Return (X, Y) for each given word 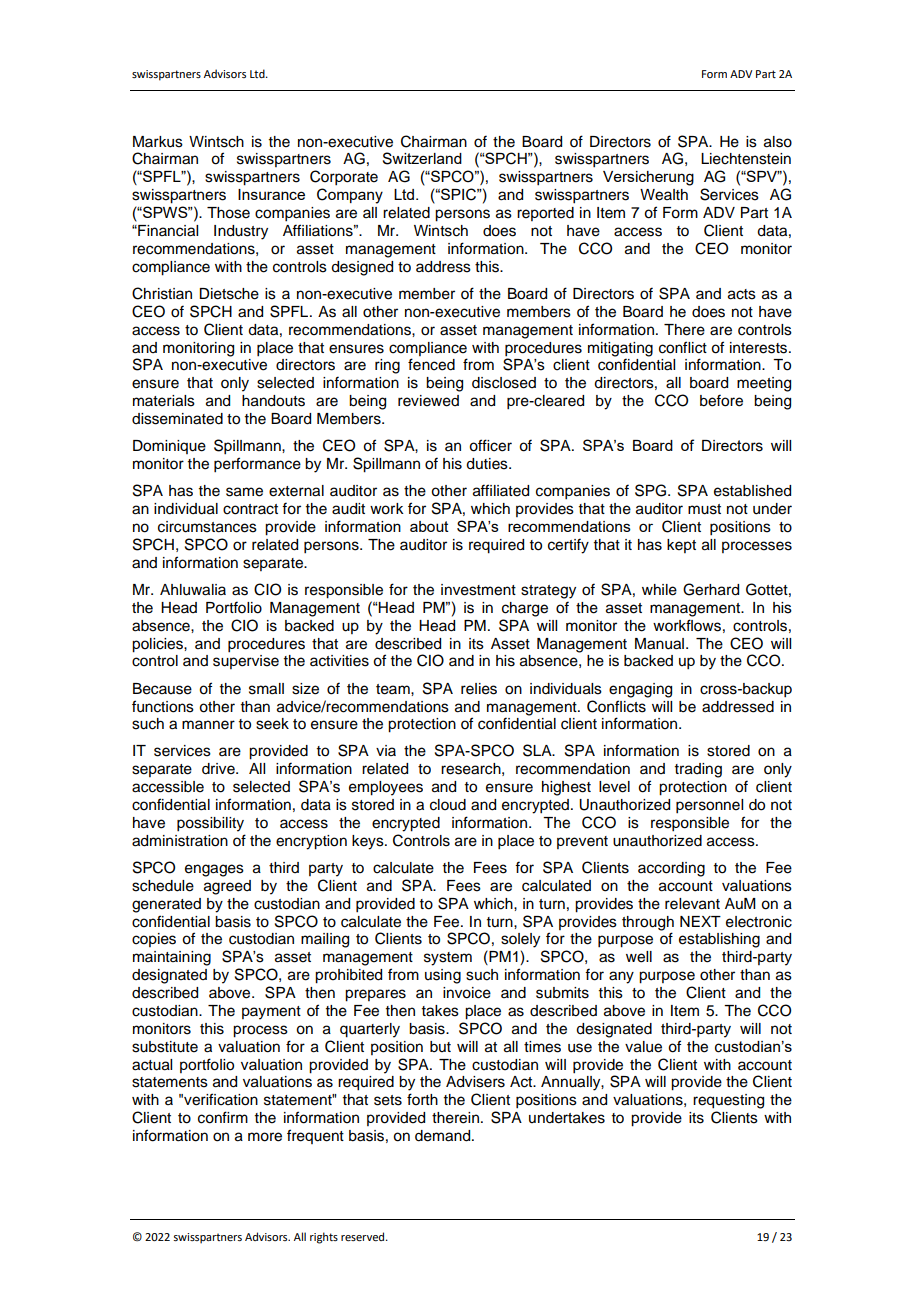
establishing (719, 940)
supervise (246, 662)
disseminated (177, 419)
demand (444, 1136)
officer (490, 445)
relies (479, 689)
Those (228, 213)
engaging (640, 690)
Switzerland (422, 158)
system (448, 959)
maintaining (172, 958)
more (265, 1137)
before (721, 400)
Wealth (664, 195)
